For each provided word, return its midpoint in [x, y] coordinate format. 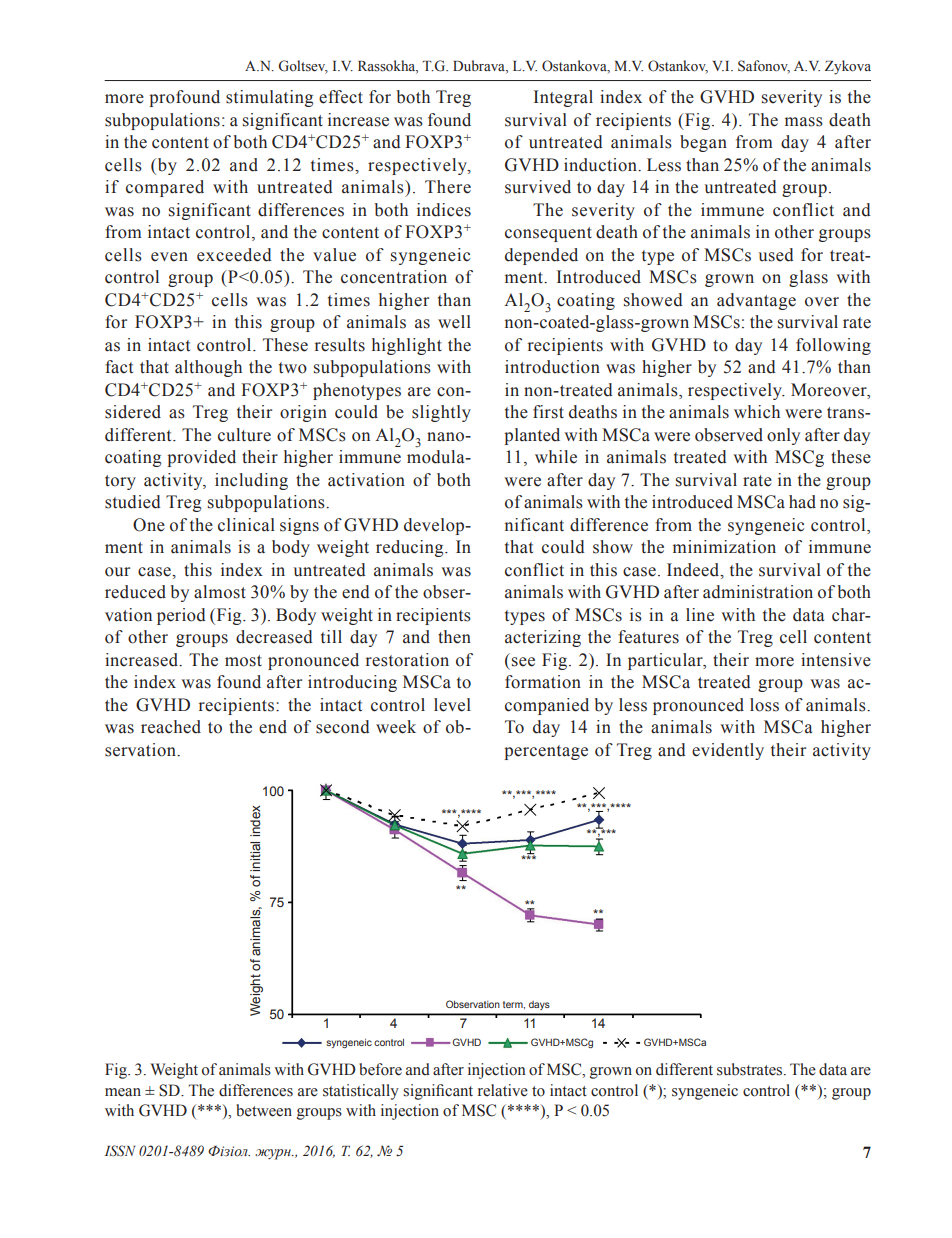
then [454, 637]
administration [758, 592]
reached [171, 727]
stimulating [269, 98]
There [448, 187]
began [703, 143]
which [757, 412]
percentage [546, 752]
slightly [441, 413]
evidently [728, 751]
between [264, 1110]
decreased [274, 637]
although [208, 368]
